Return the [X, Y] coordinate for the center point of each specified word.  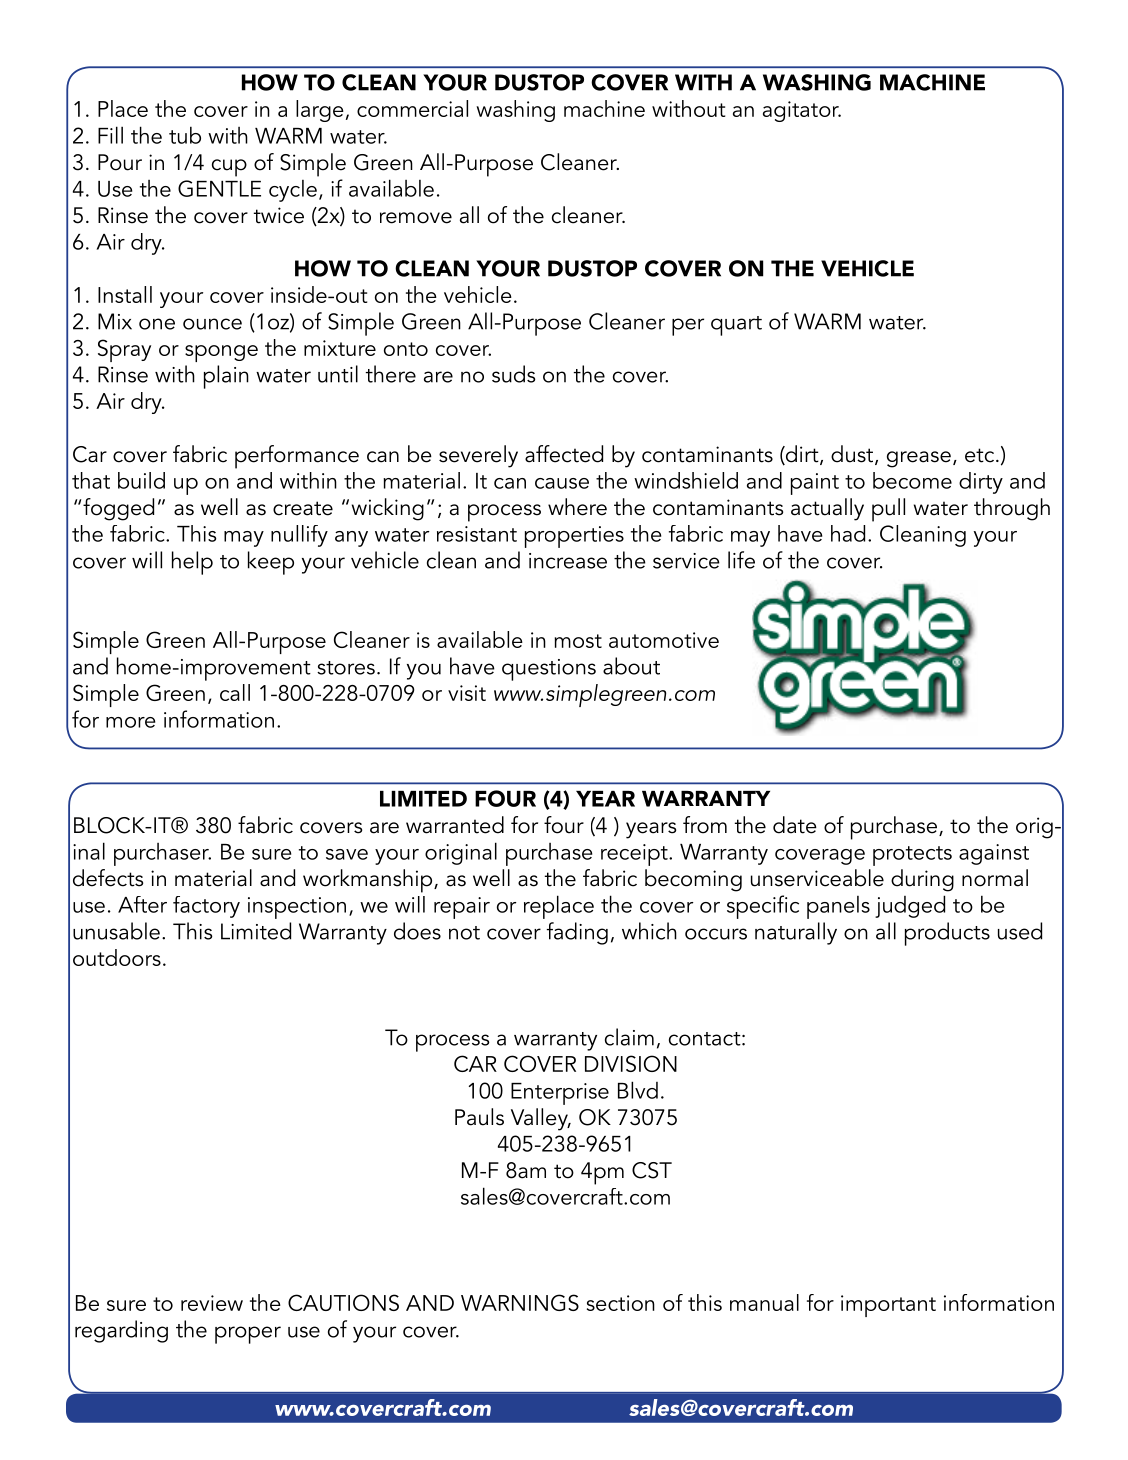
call [235, 692]
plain [226, 377]
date [795, 825]
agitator [802, 111]
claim [629, 1037]
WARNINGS [520, 1302]
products [947, 934]
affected [564, 454]
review [212, 1303]
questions [549, 670]
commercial [412, 108]
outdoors [117, 957]
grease [919, 459]
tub [185, 135]
